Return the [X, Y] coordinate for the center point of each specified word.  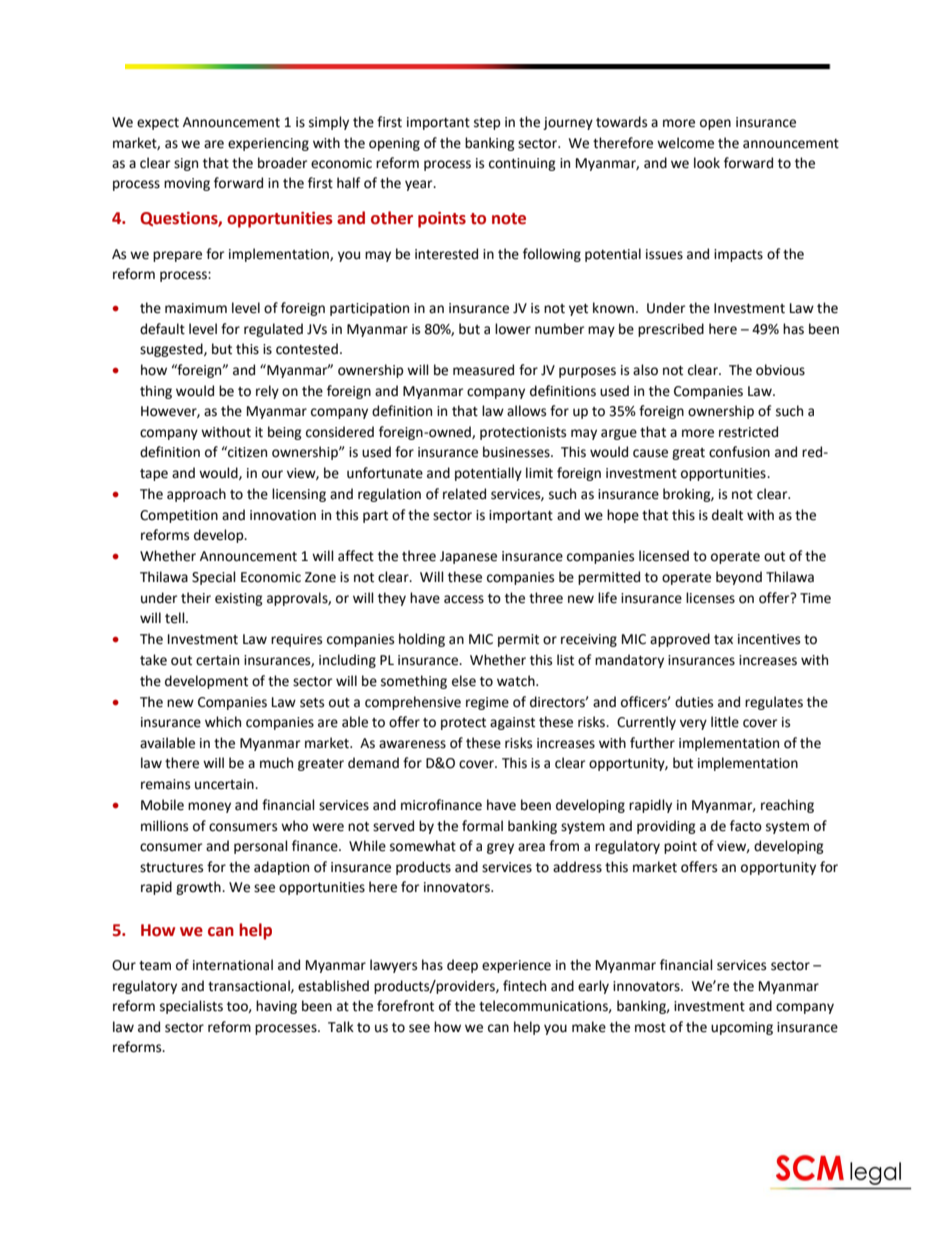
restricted [748, 432]
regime [487, 703]
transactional [250, 986]
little [725, 722]
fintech [524, 986]
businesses [517, 452]
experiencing [268, 144]
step [487, 124]
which [223, 722]
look [707, 163]
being [285, 433]
